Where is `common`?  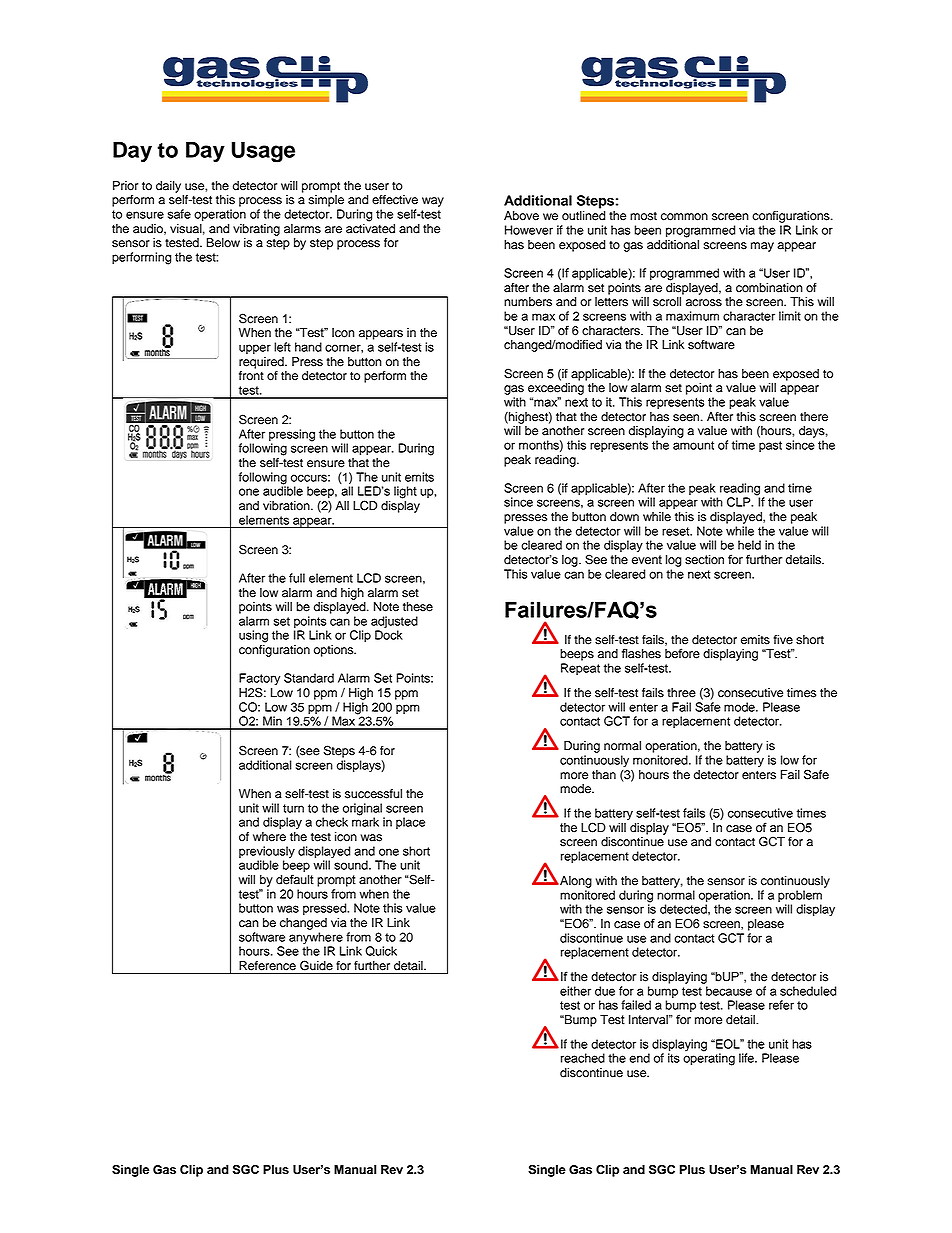
common is located at coordinates (684, 217).
